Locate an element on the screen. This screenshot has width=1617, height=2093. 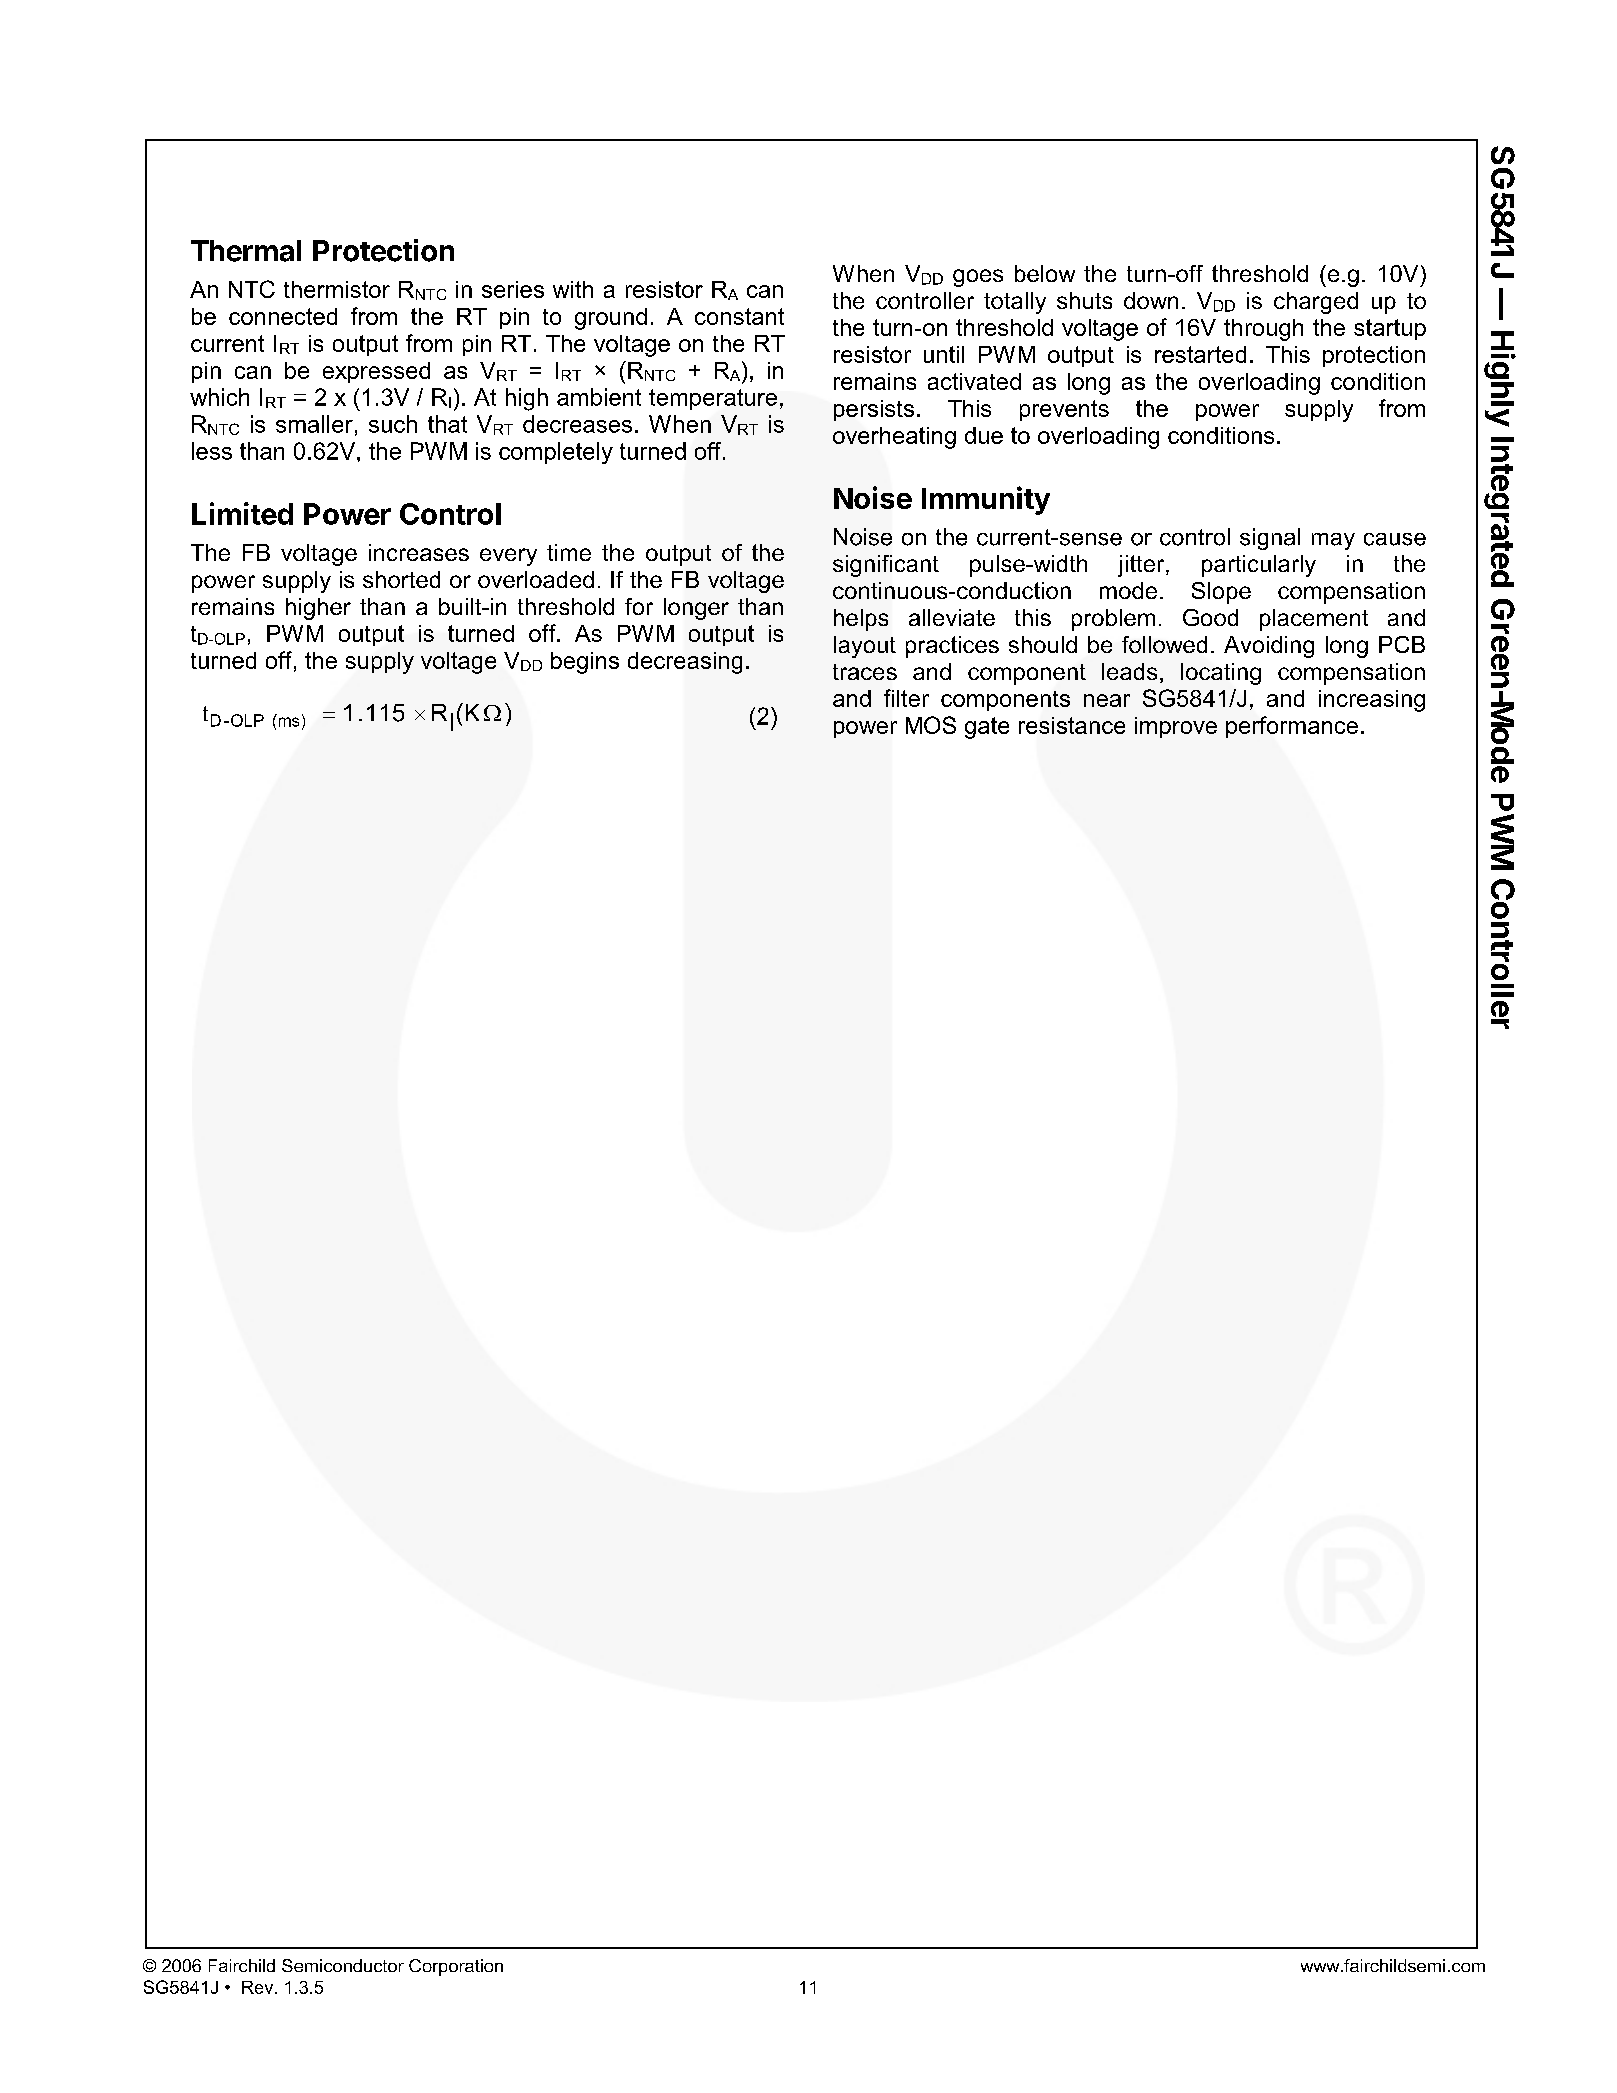
performance is located at coordinates (1292, 727).
